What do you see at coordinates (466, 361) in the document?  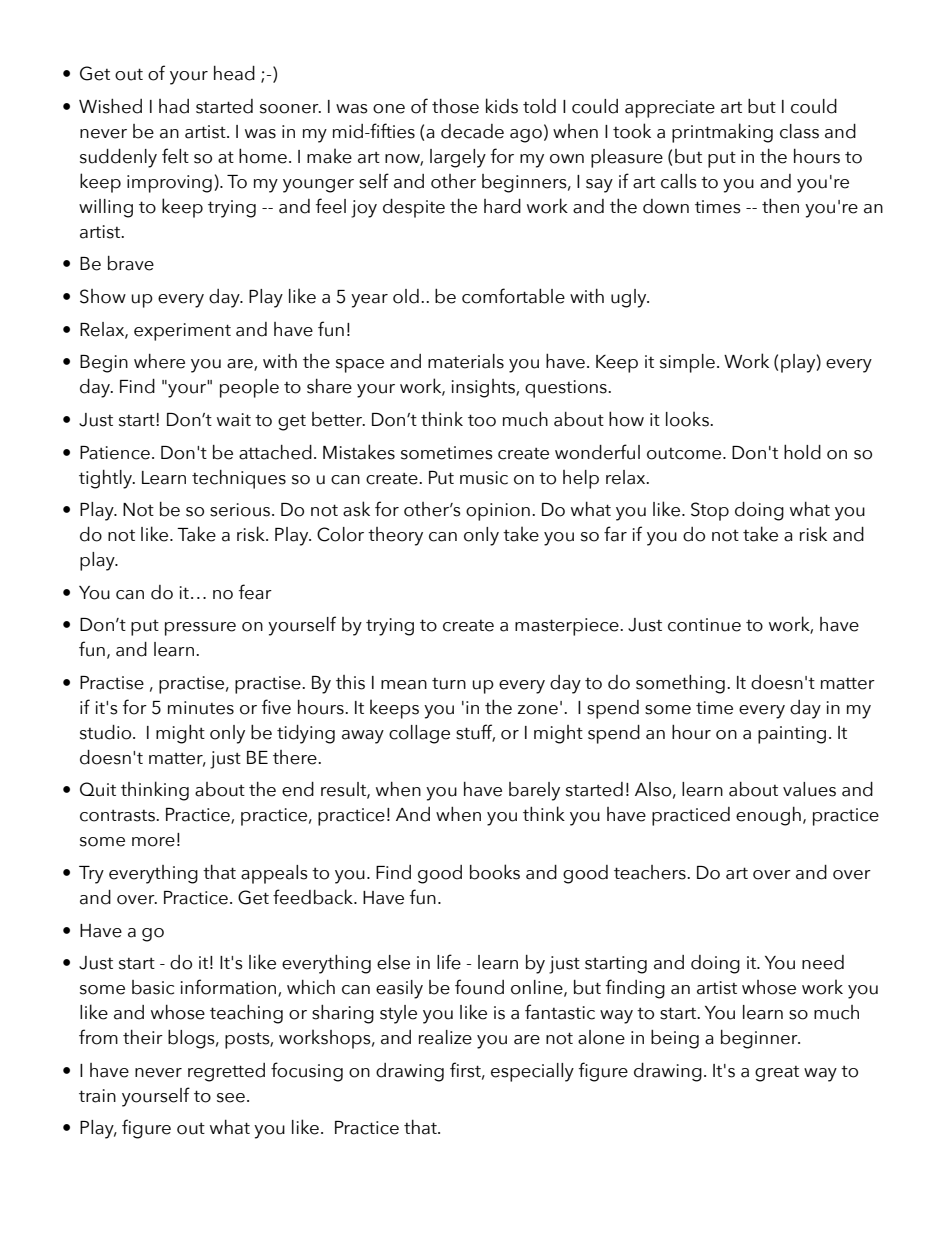 I see `materials` at bounding box center [466, 361].
